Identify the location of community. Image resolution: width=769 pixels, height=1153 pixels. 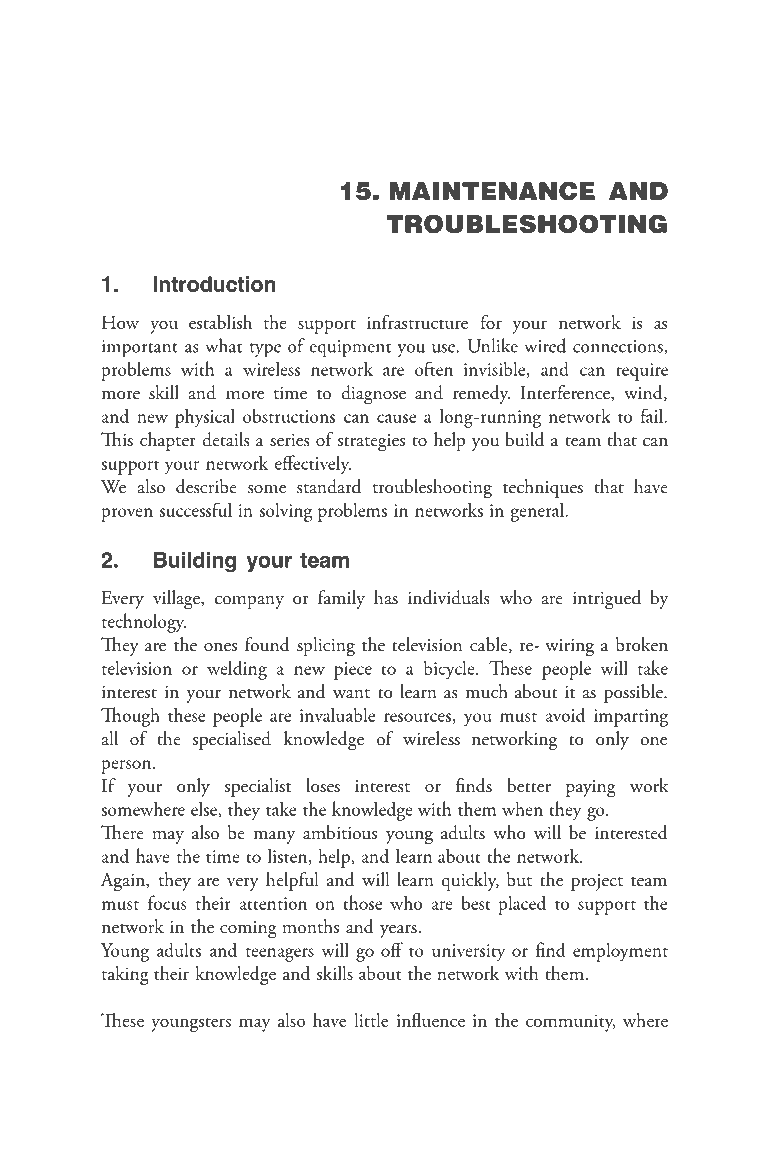
(571, 1023).
